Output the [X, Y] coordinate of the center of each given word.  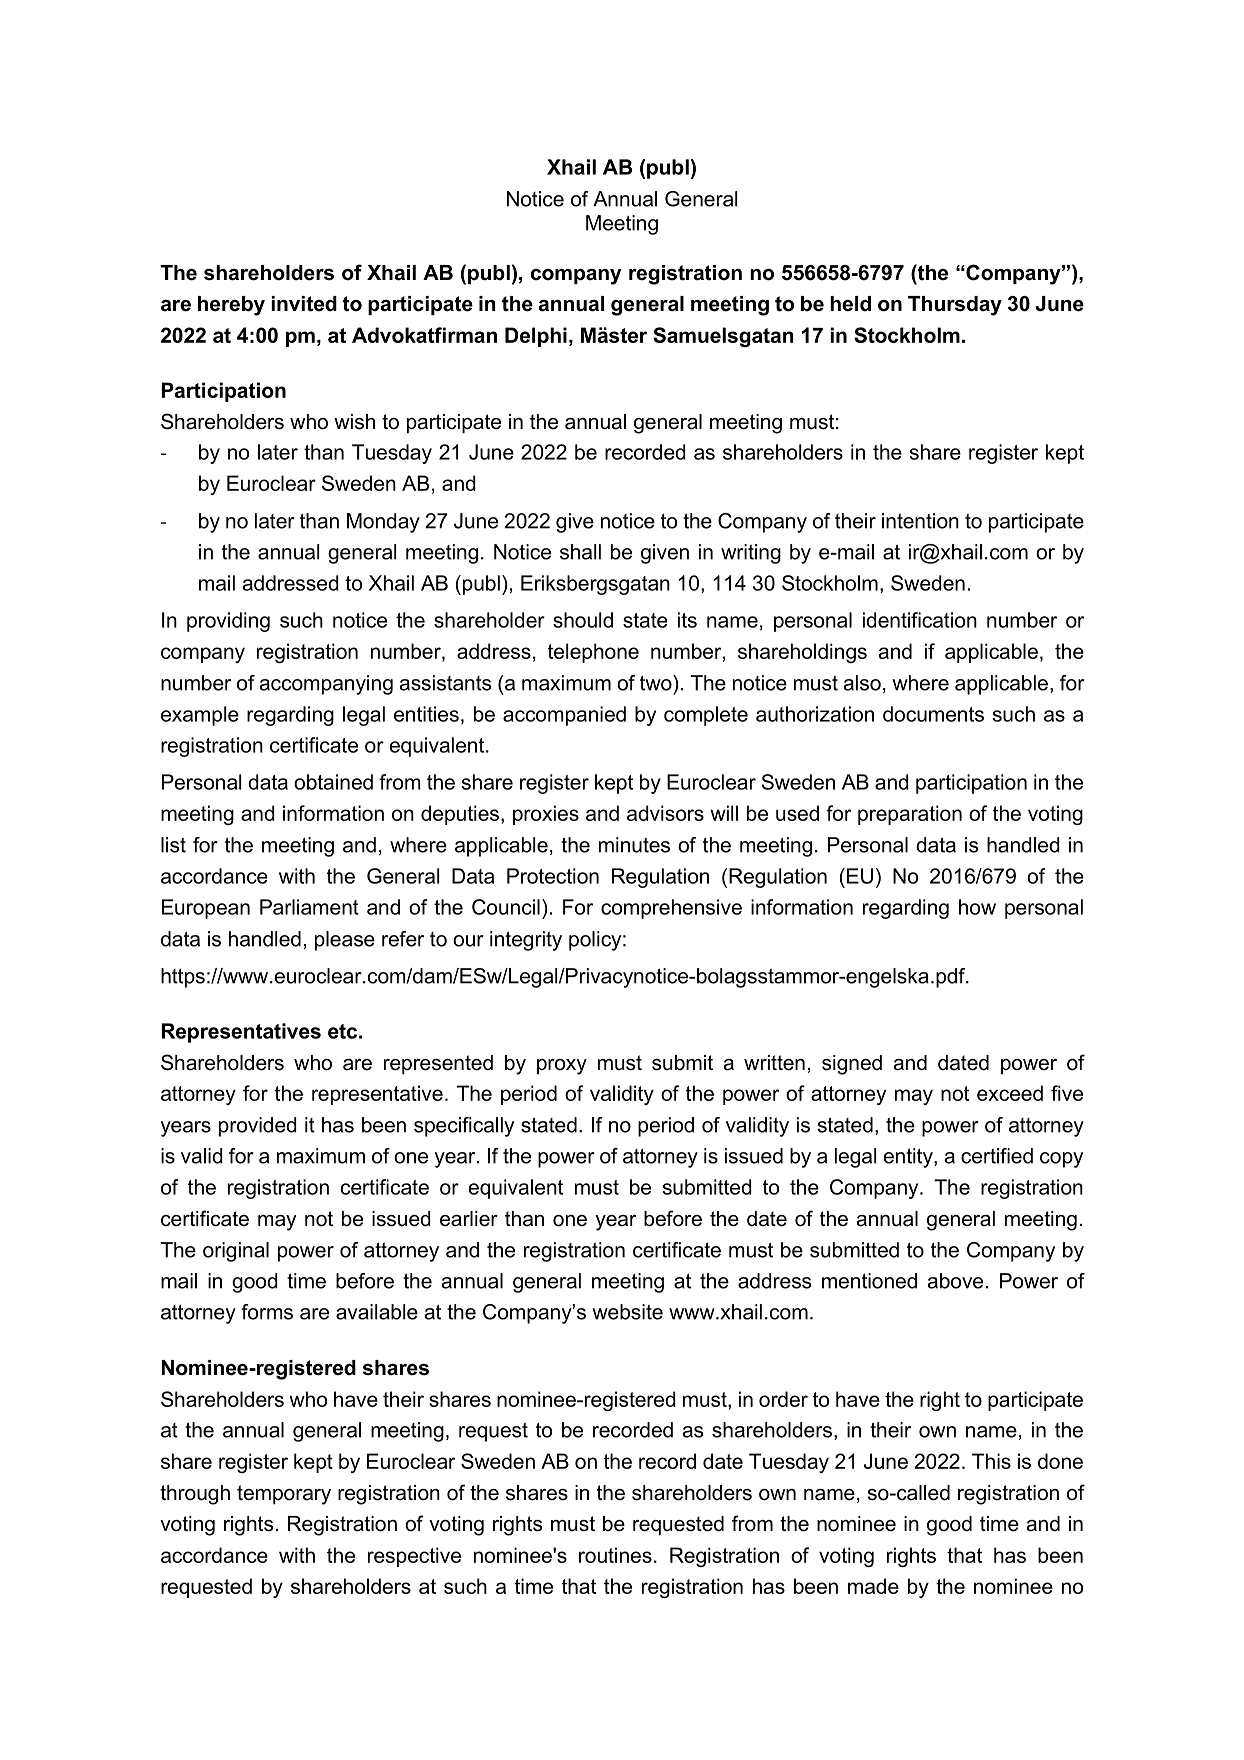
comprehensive [671, 909]
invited [304, 304]
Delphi [536, 337]
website [627, 1312]
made [873, 1586]
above [955, 1281]
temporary [284, 1495]
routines [615, 1555]
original [236, 1252]
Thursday [955, 306]
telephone [593, 653]
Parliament [309, 907]
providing [228, 622]
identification [920, 620]
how [977, 907]
